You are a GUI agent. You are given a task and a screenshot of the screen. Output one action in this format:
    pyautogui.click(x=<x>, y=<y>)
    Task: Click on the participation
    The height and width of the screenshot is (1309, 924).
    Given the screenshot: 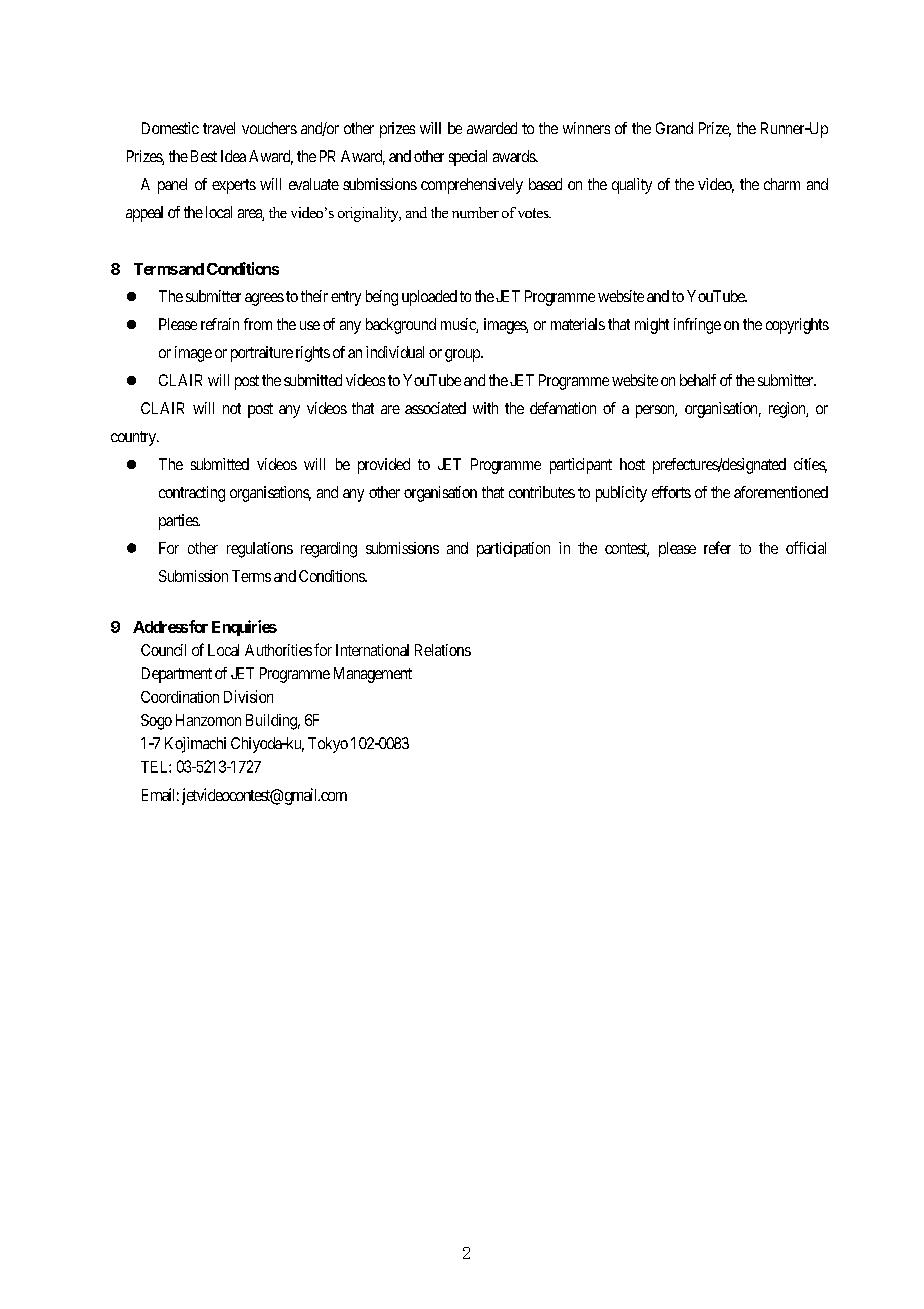 What is the action you would take?
    pyautogui.click(x=513, y=549)
